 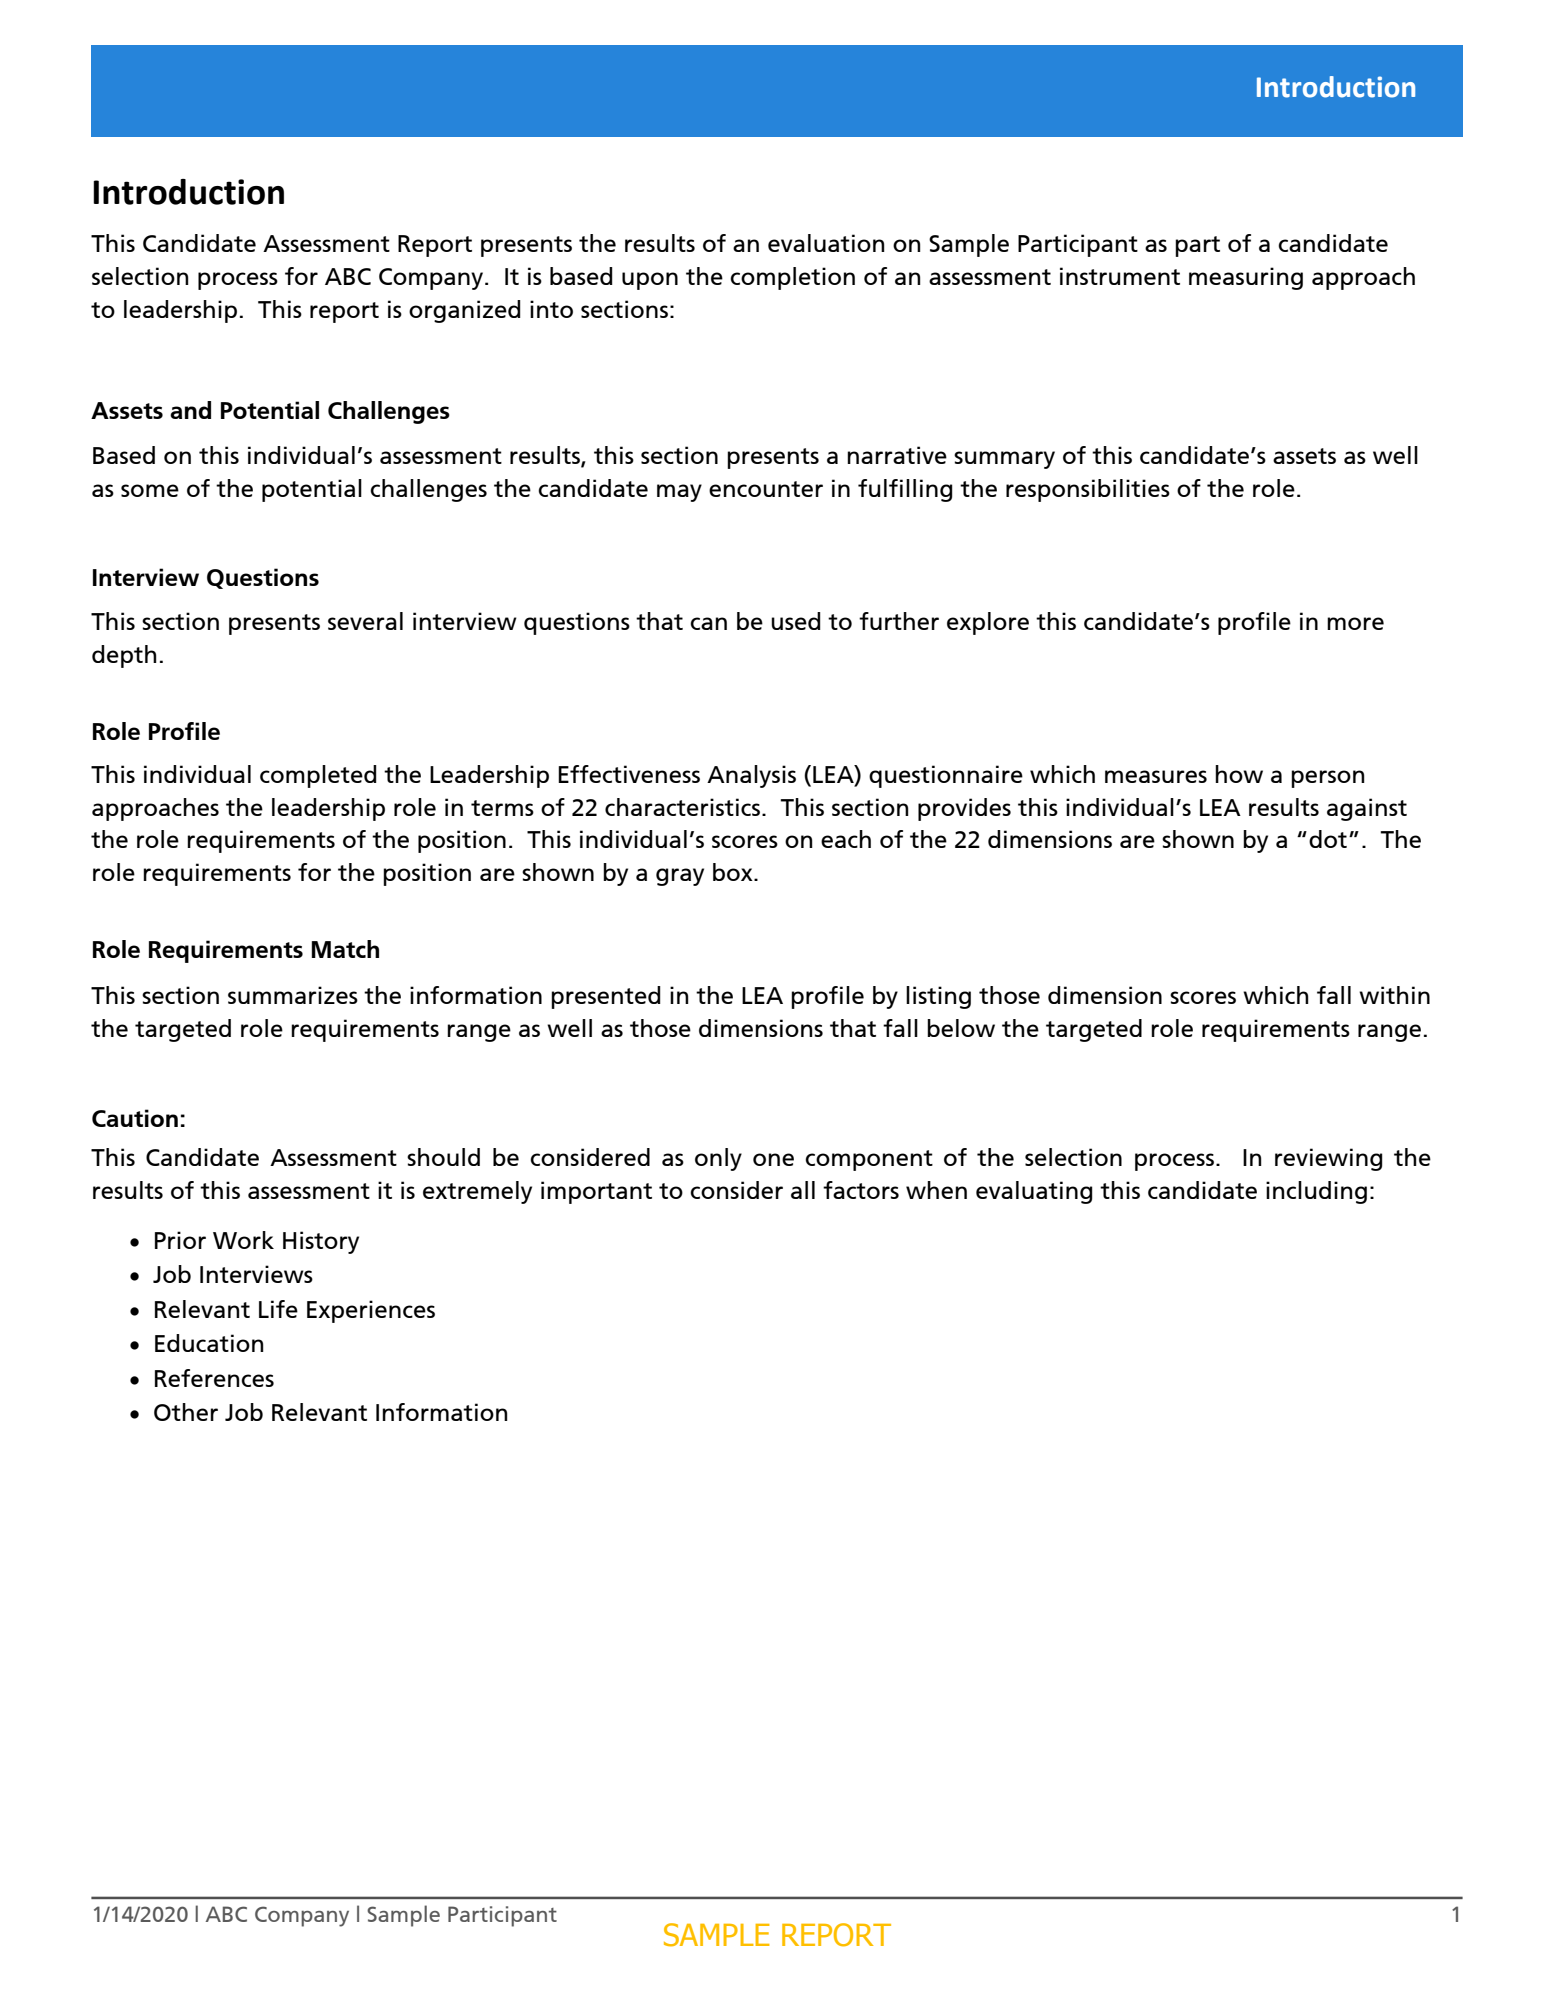 I want to click on reviewing, so click(x=1329, y=1159).
